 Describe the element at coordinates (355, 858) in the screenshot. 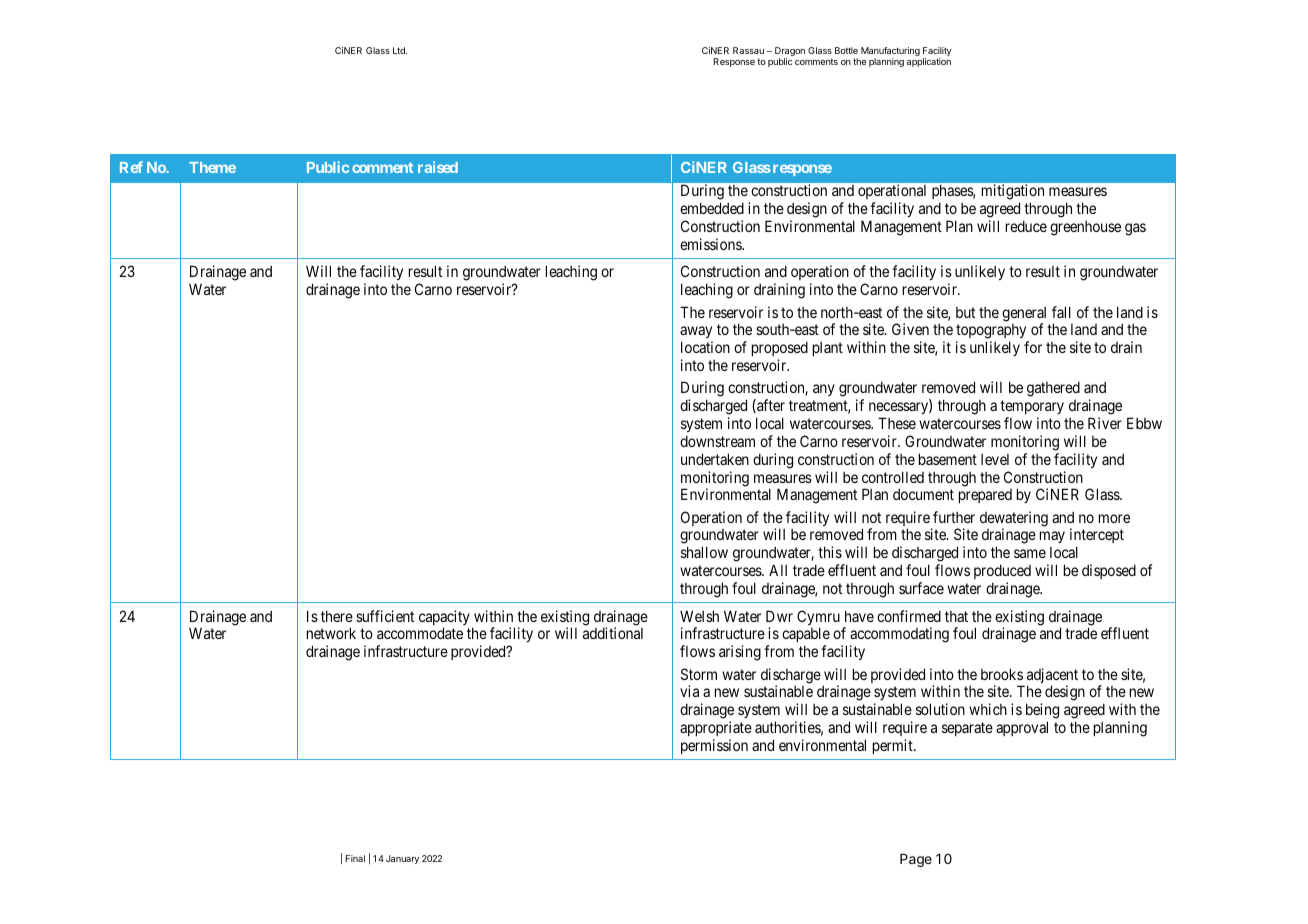

I see `Final` at that location.
